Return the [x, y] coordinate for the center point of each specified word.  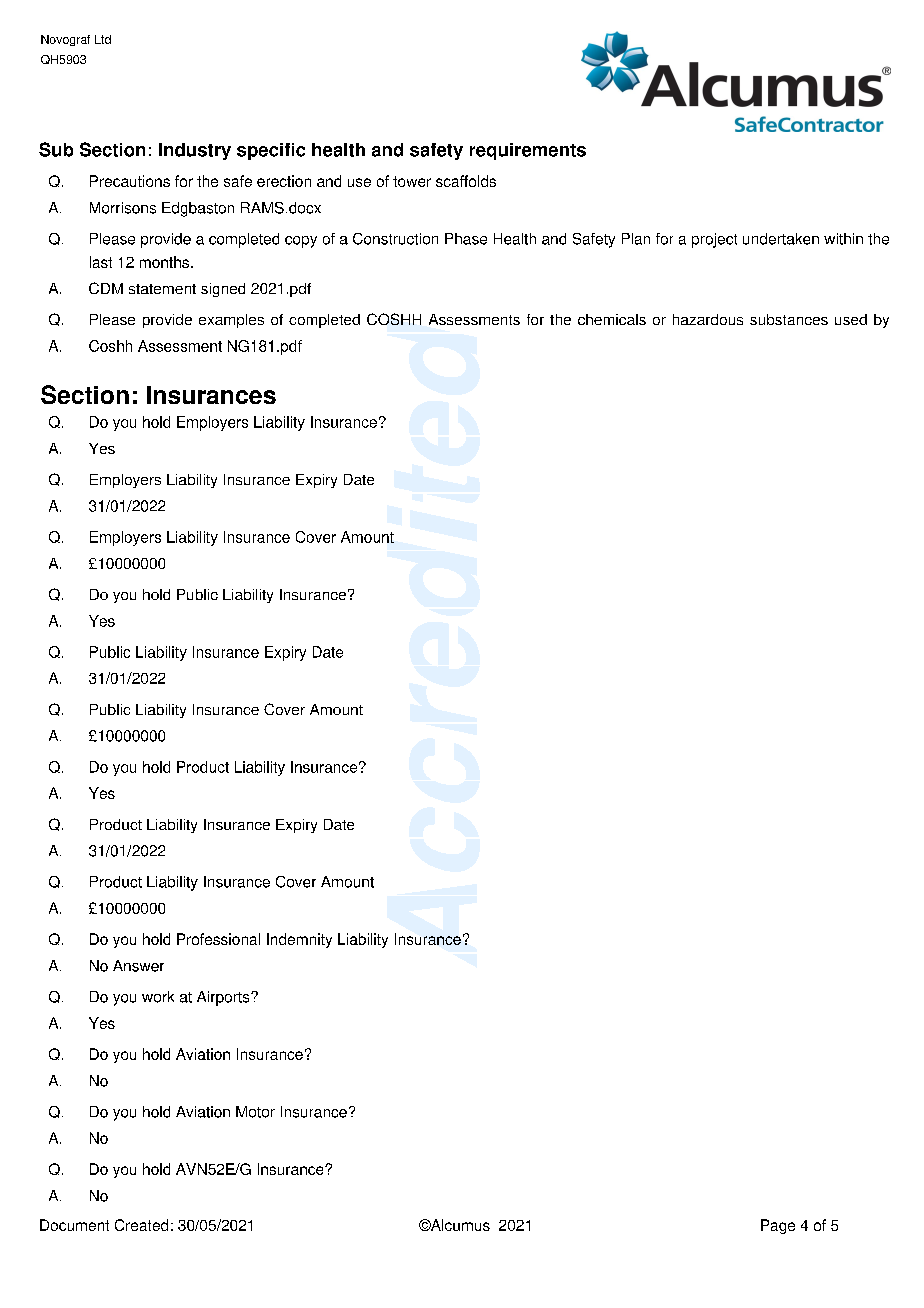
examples [231, 321]
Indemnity [299, 940]
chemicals [612, 319]
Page [778, 1226]
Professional [218, 939]
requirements [528, 151]
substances [789, 319]
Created [141, 1225]
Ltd [103, 39]
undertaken [781, 239]
